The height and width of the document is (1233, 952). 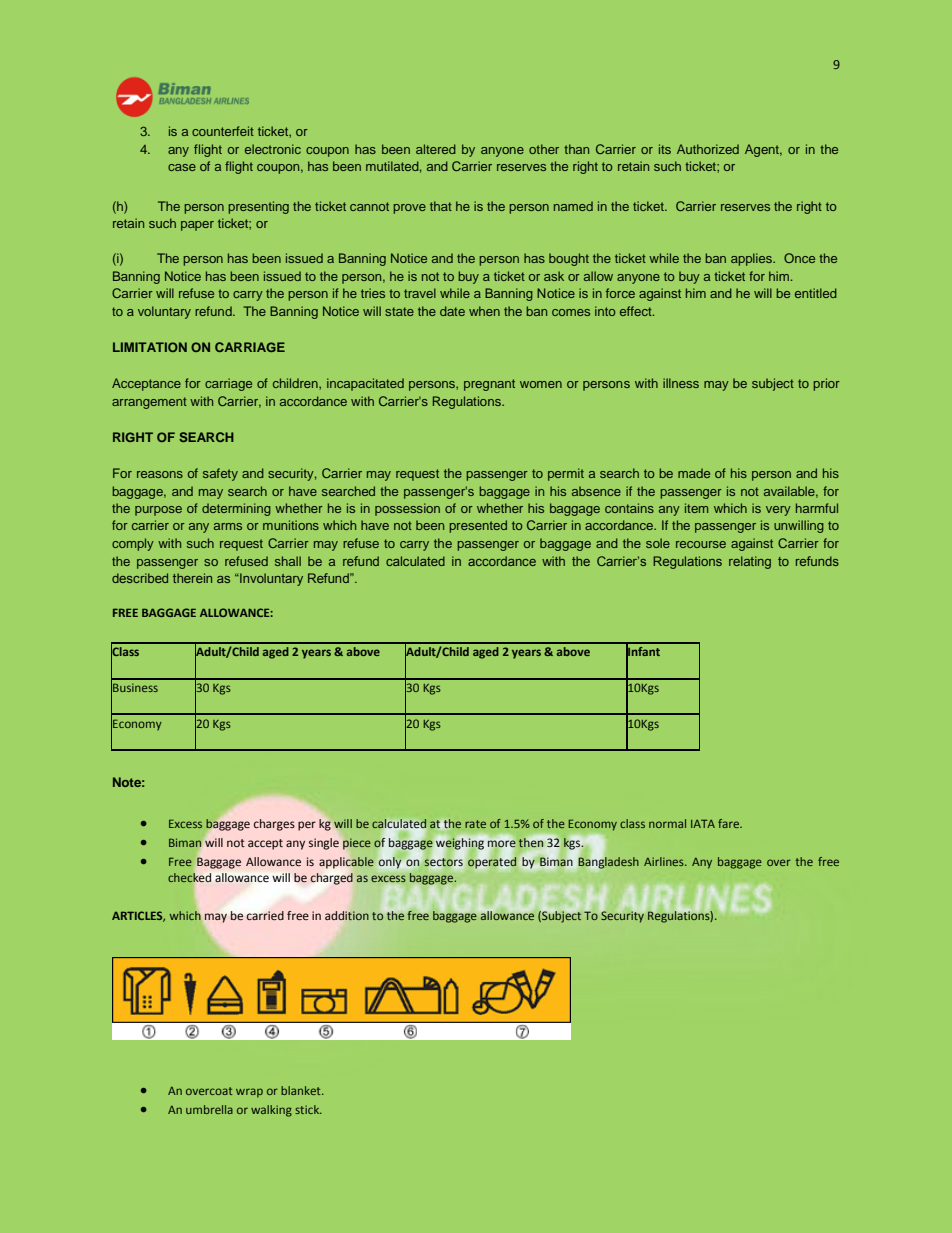 I want to click on wrap, so click(x=249, y=1093).
